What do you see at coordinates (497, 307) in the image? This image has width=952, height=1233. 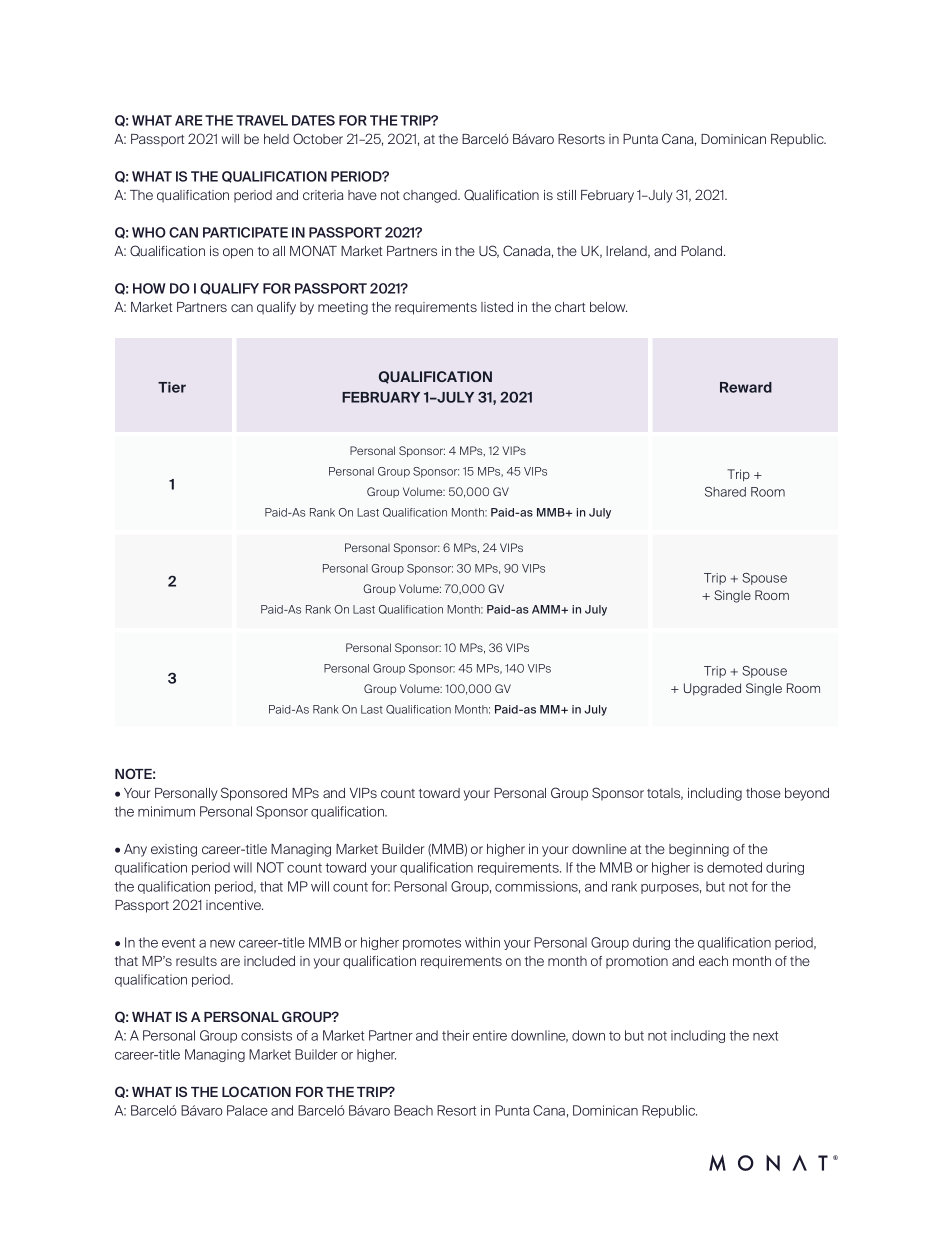 I see `listed` at bounding box center [497, 307].
